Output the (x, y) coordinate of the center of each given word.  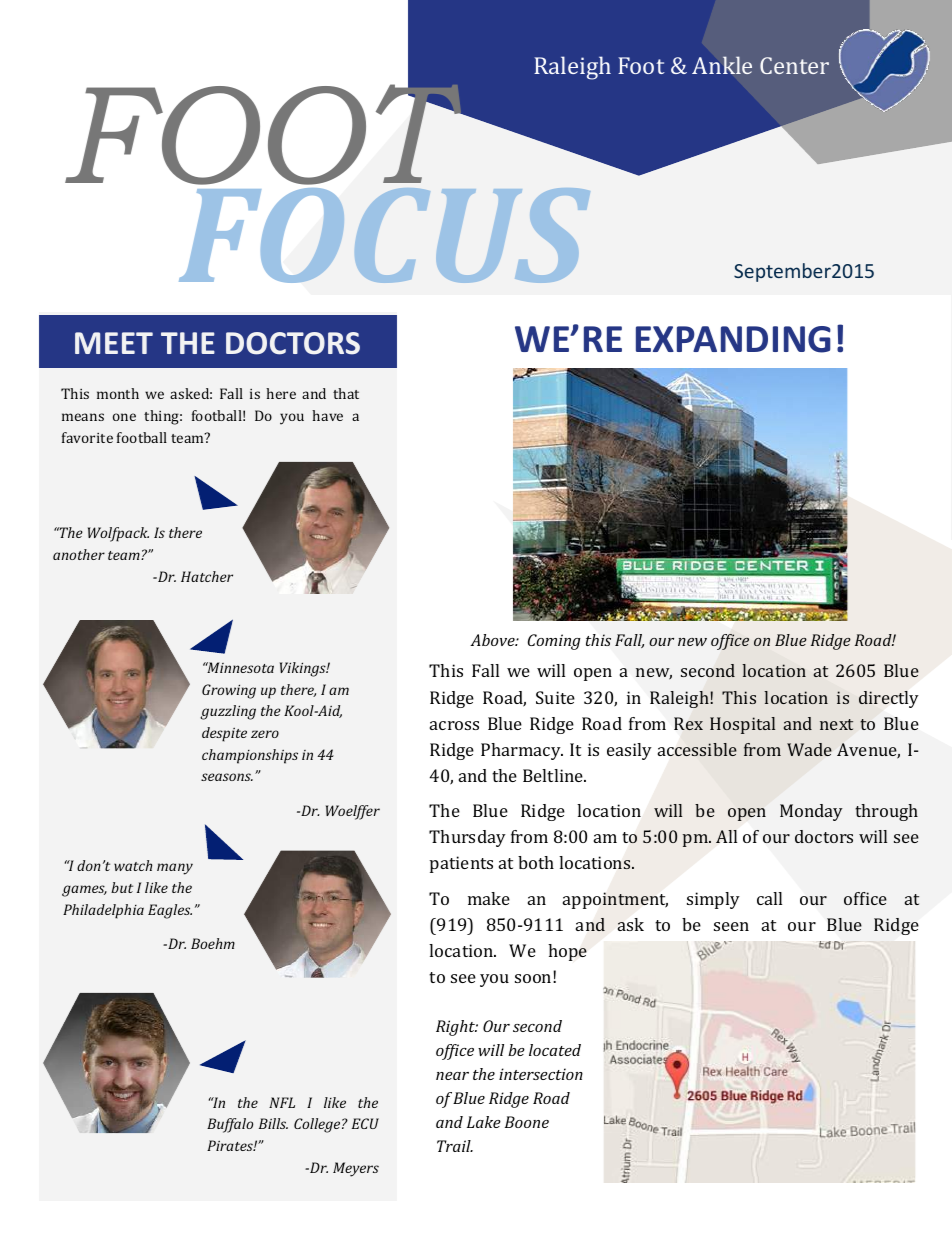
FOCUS (384, 233)
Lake (484, 1122)
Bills (273, 1123)
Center (794, 65)
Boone (527, 1122)
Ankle (722, 65)
